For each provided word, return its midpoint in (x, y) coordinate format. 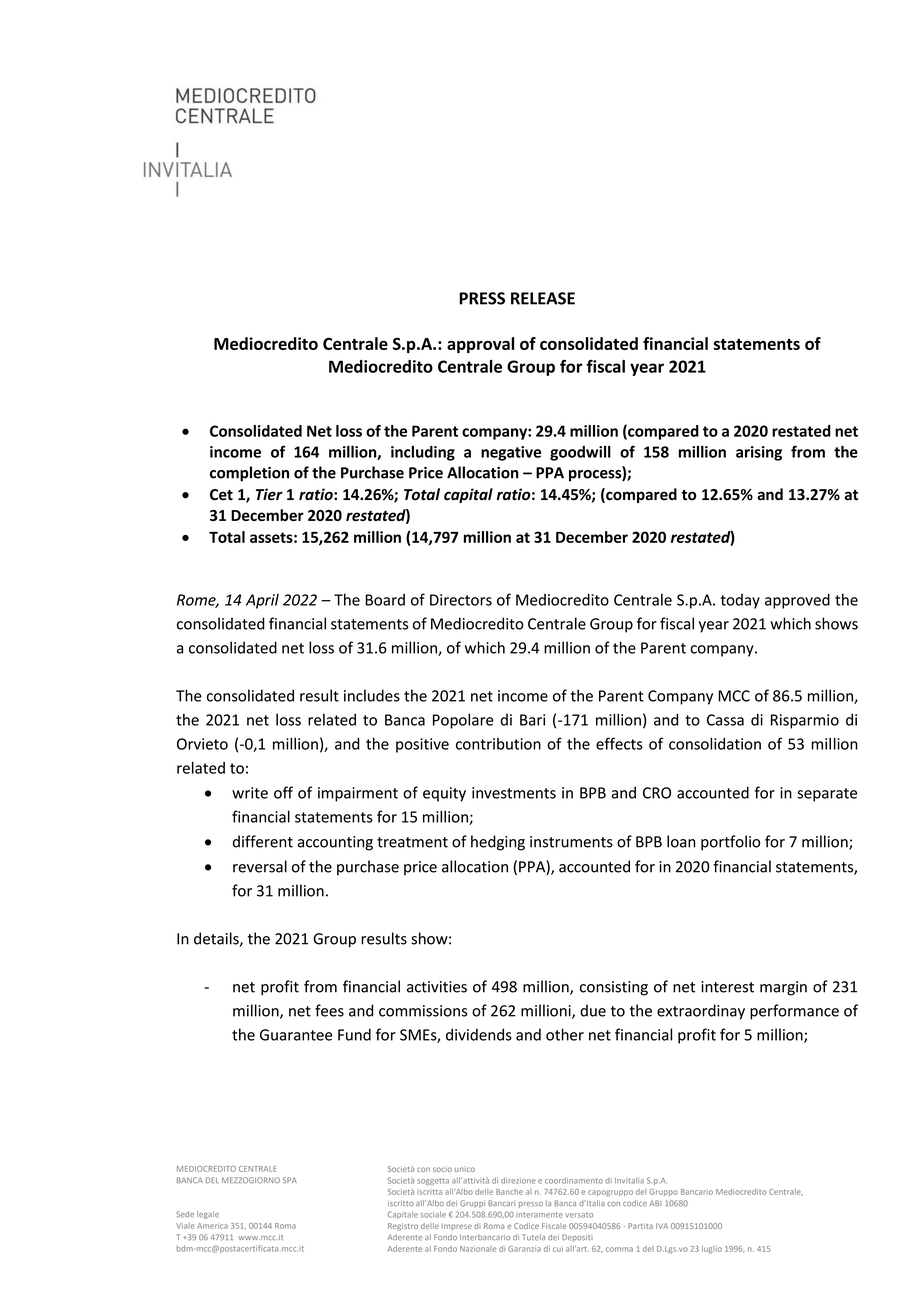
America (212, 1226)
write (250, 793)
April (262, 601)
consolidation (715, 743)
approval (480, 345)
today (740, 601)
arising (759, 453)
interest (727, 987)
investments (514, 793)
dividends (479, 1034)
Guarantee (296, 1035)
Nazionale (478, 1249)
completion (249, 474)
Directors (461, 600)
